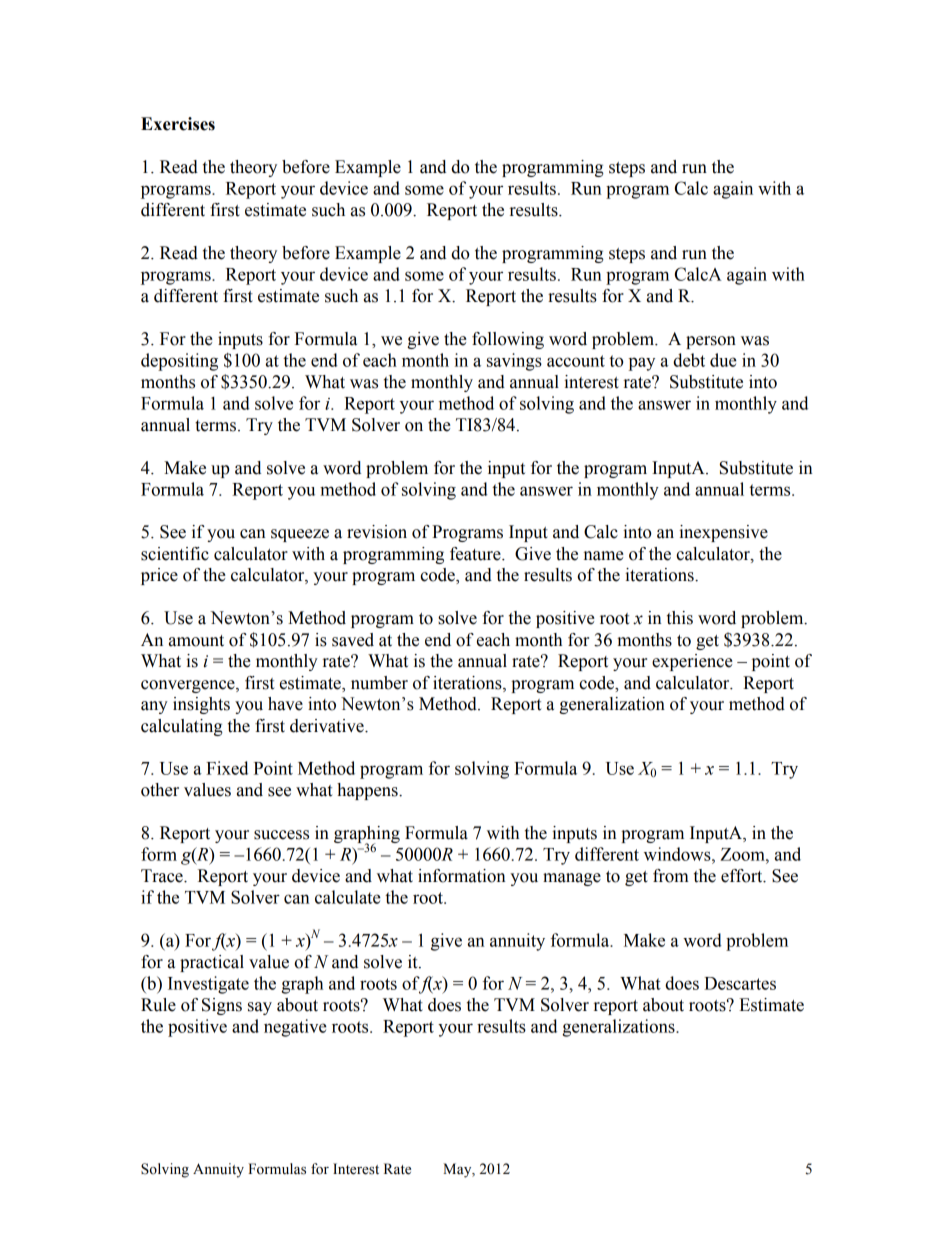 This screenshot has height=1233, width=952. Describe the element at coordinates (514, 362) in the screenshot. I see `savings` at that location.
